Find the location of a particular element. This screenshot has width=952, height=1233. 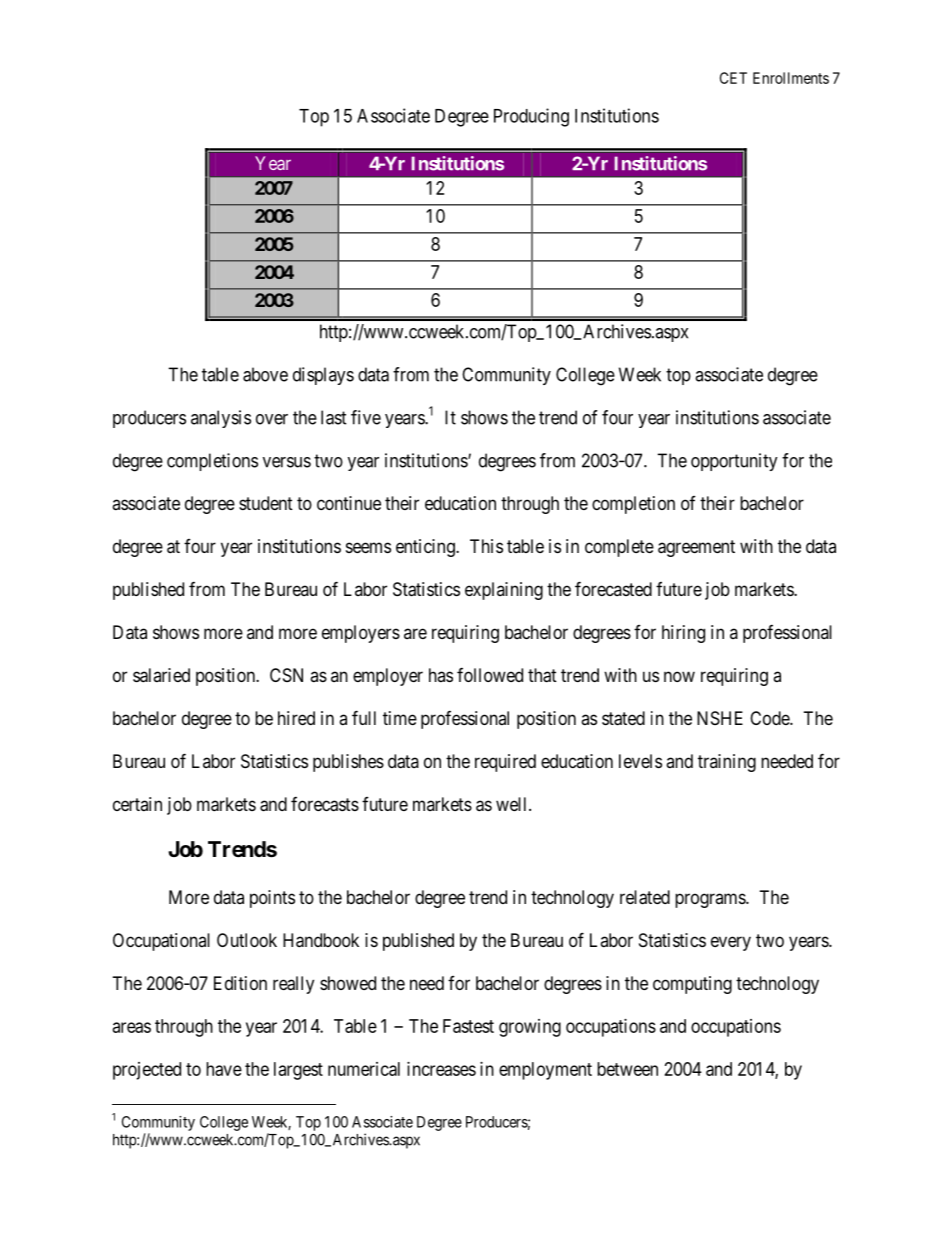

analysis is located at coordinates (221, 419).
